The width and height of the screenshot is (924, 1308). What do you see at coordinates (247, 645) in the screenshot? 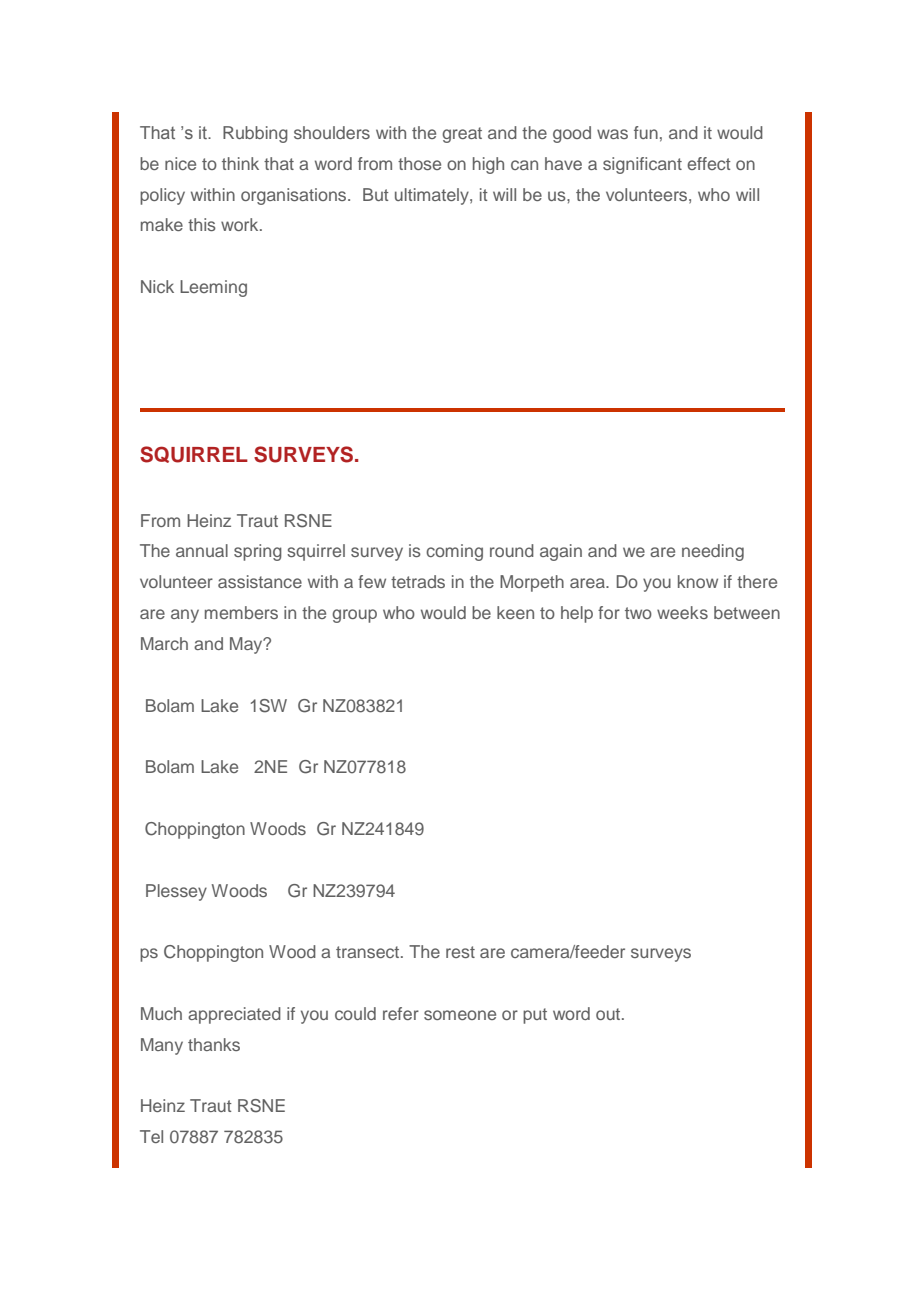
I see `May` at bounding box center [247, 645].
